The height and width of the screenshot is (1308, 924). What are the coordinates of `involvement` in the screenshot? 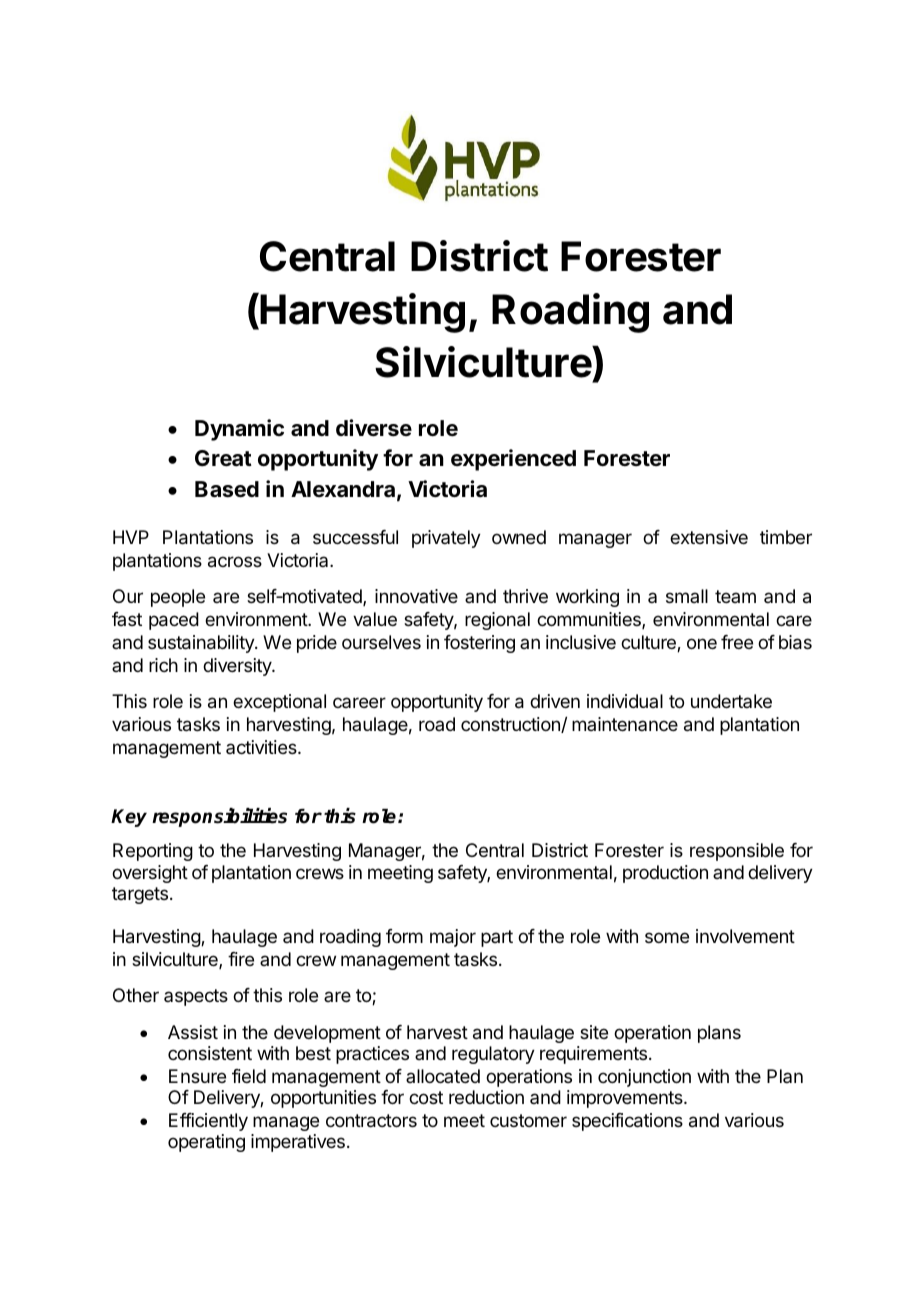 It's located at (745, 936).
